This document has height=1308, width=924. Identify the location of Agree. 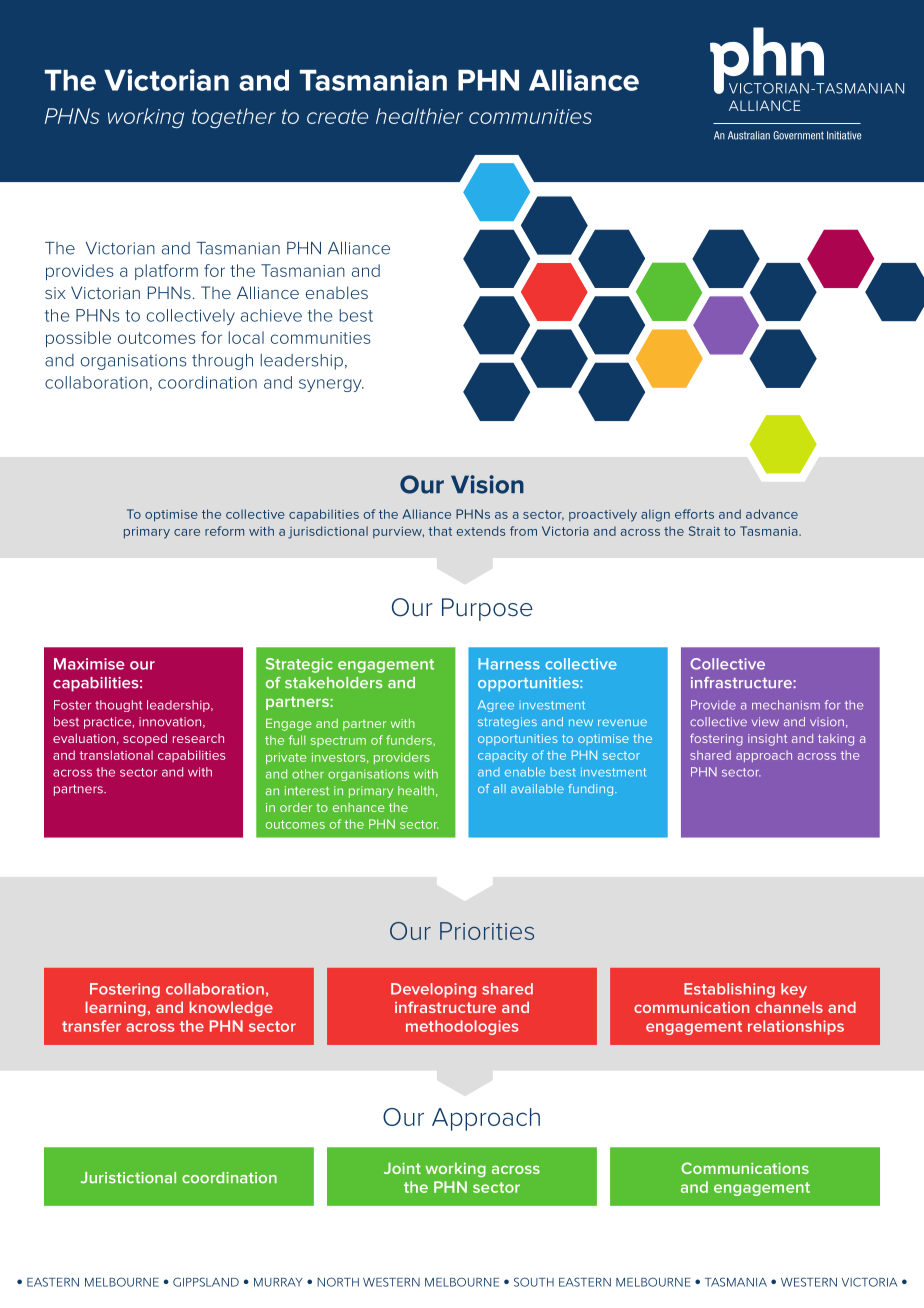
(496, 706).
